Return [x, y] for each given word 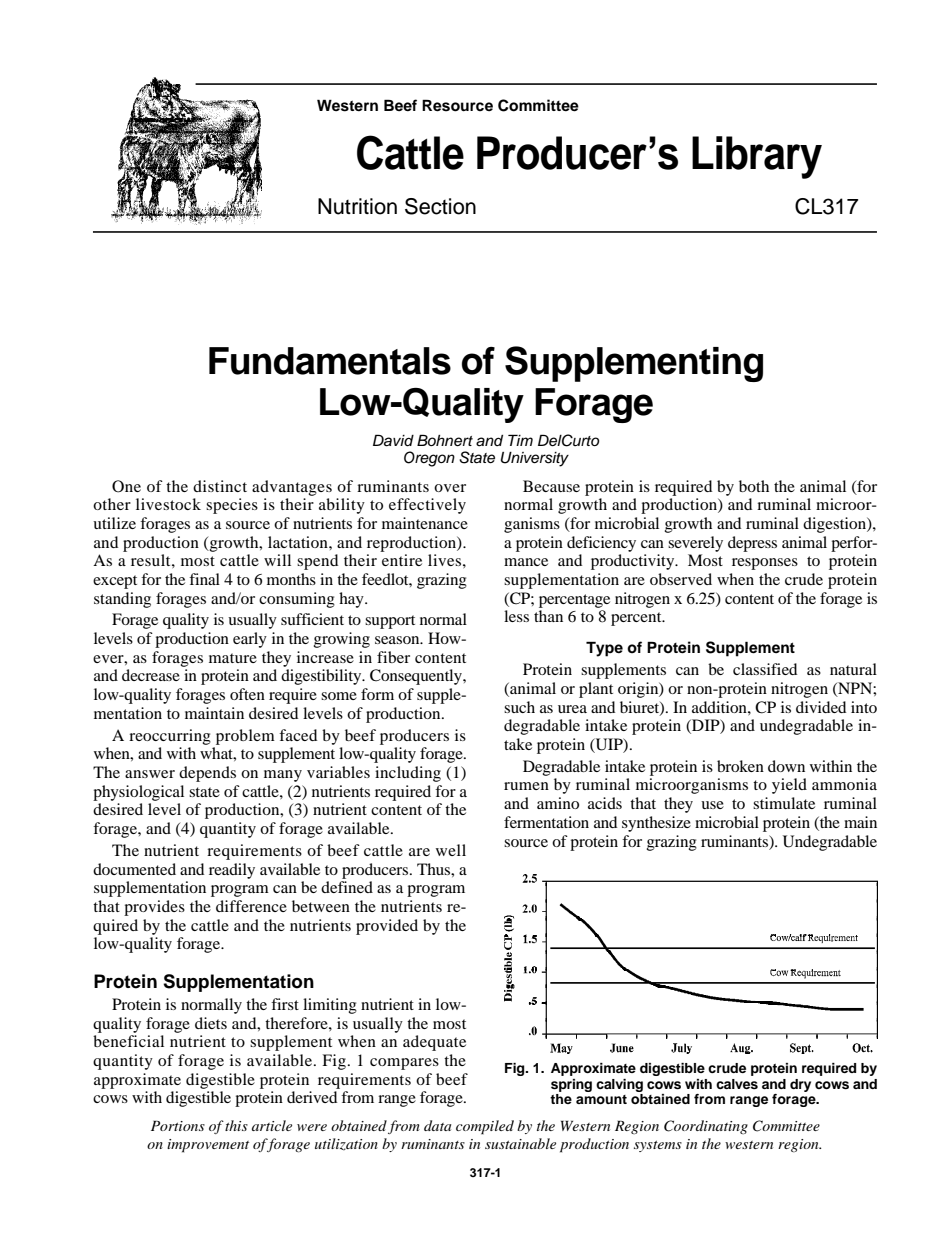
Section [440, 206]
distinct [220, 486]
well [451, 850]
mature [233, 658]
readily [232, 871]
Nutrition [357, 206]
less [516, 616]
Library [757, 157]
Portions [178, 1125]
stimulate [784, 803]
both [754, 486]
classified [765, 669]
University [535, 459]
